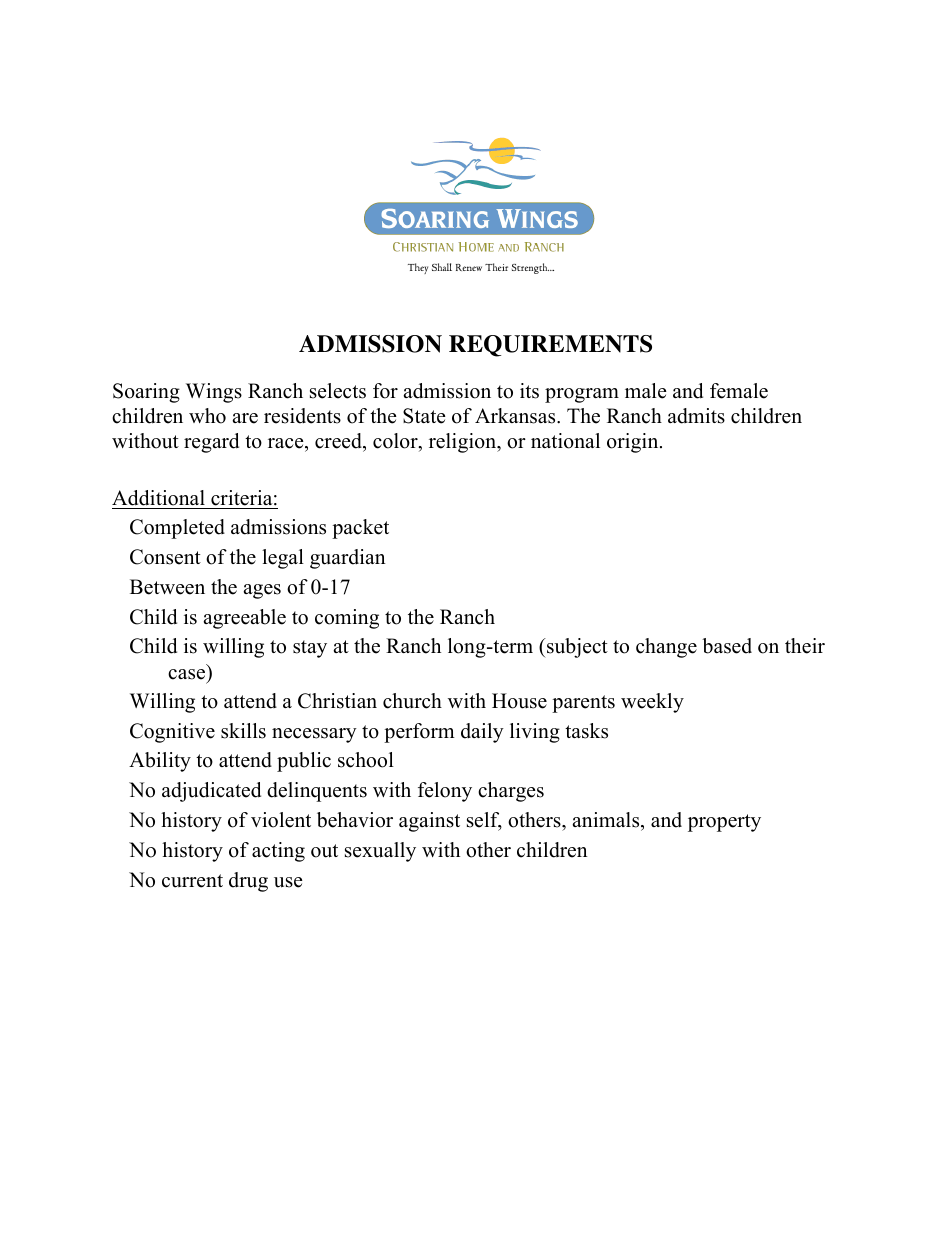  I want to click on agreeable, so click(244, 619).
